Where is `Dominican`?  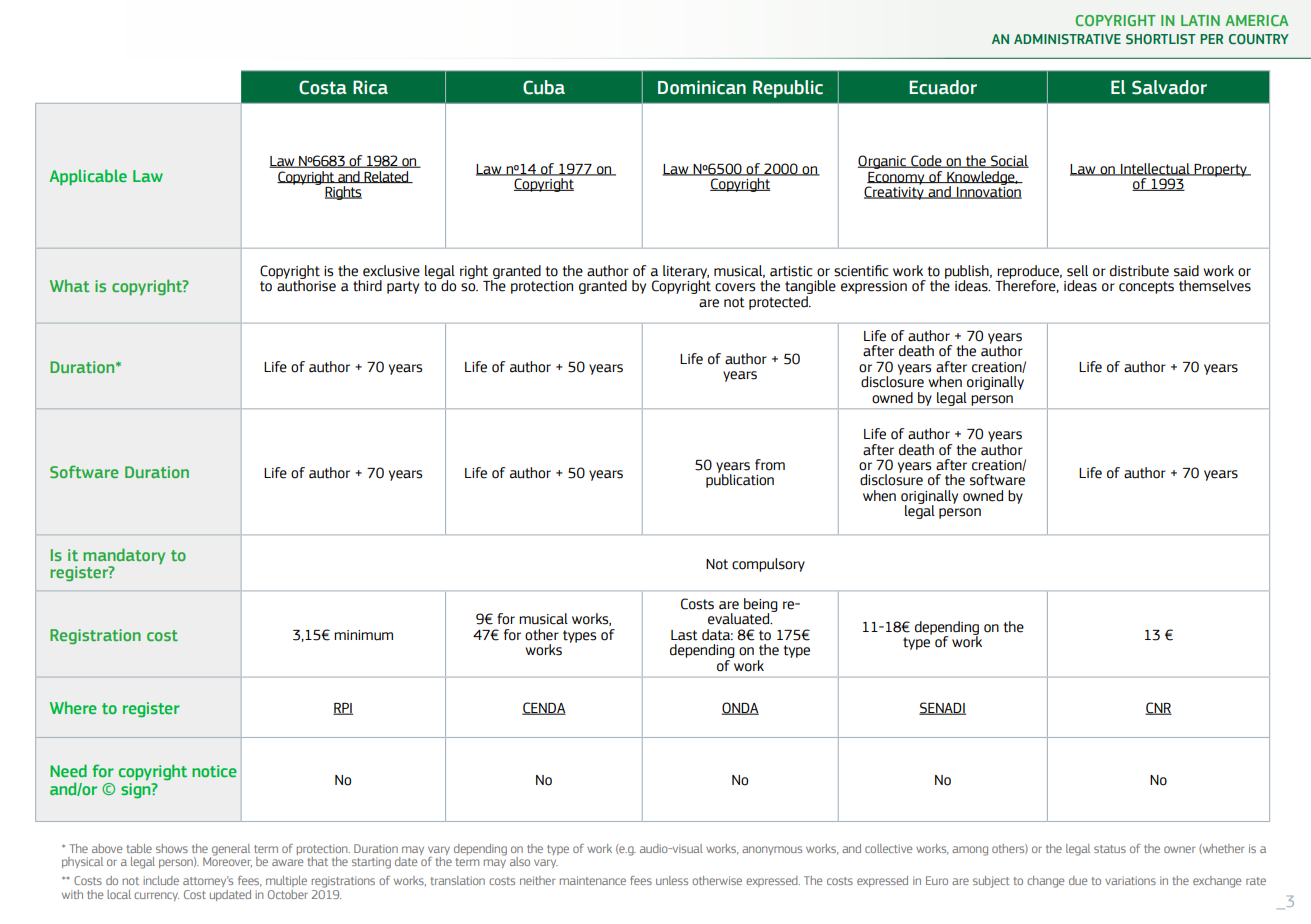 Dominican is located at coordinates (702, 87).
